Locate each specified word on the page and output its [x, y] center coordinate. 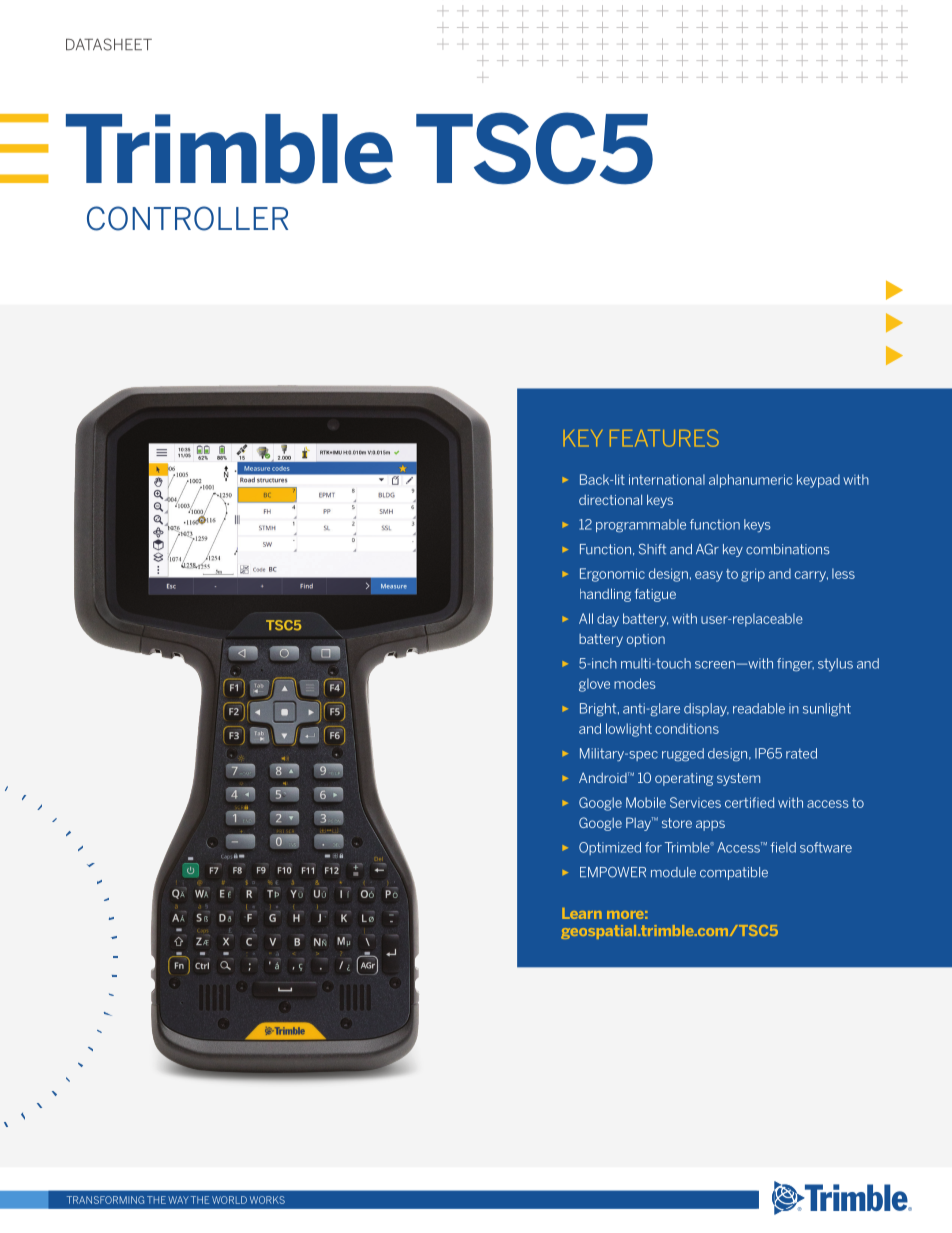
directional [610, 499]
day [608, 620]
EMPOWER [613, 872]
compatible [734, 873]
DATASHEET [109, 44]
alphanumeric [750, 481]
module [673, 872]
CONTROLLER [187, 218]
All [586, 618]
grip [753, 575]
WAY [178, 1200]
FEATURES [664, 438]
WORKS [267, 1200]
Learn [582, 913]
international [667, 479]
